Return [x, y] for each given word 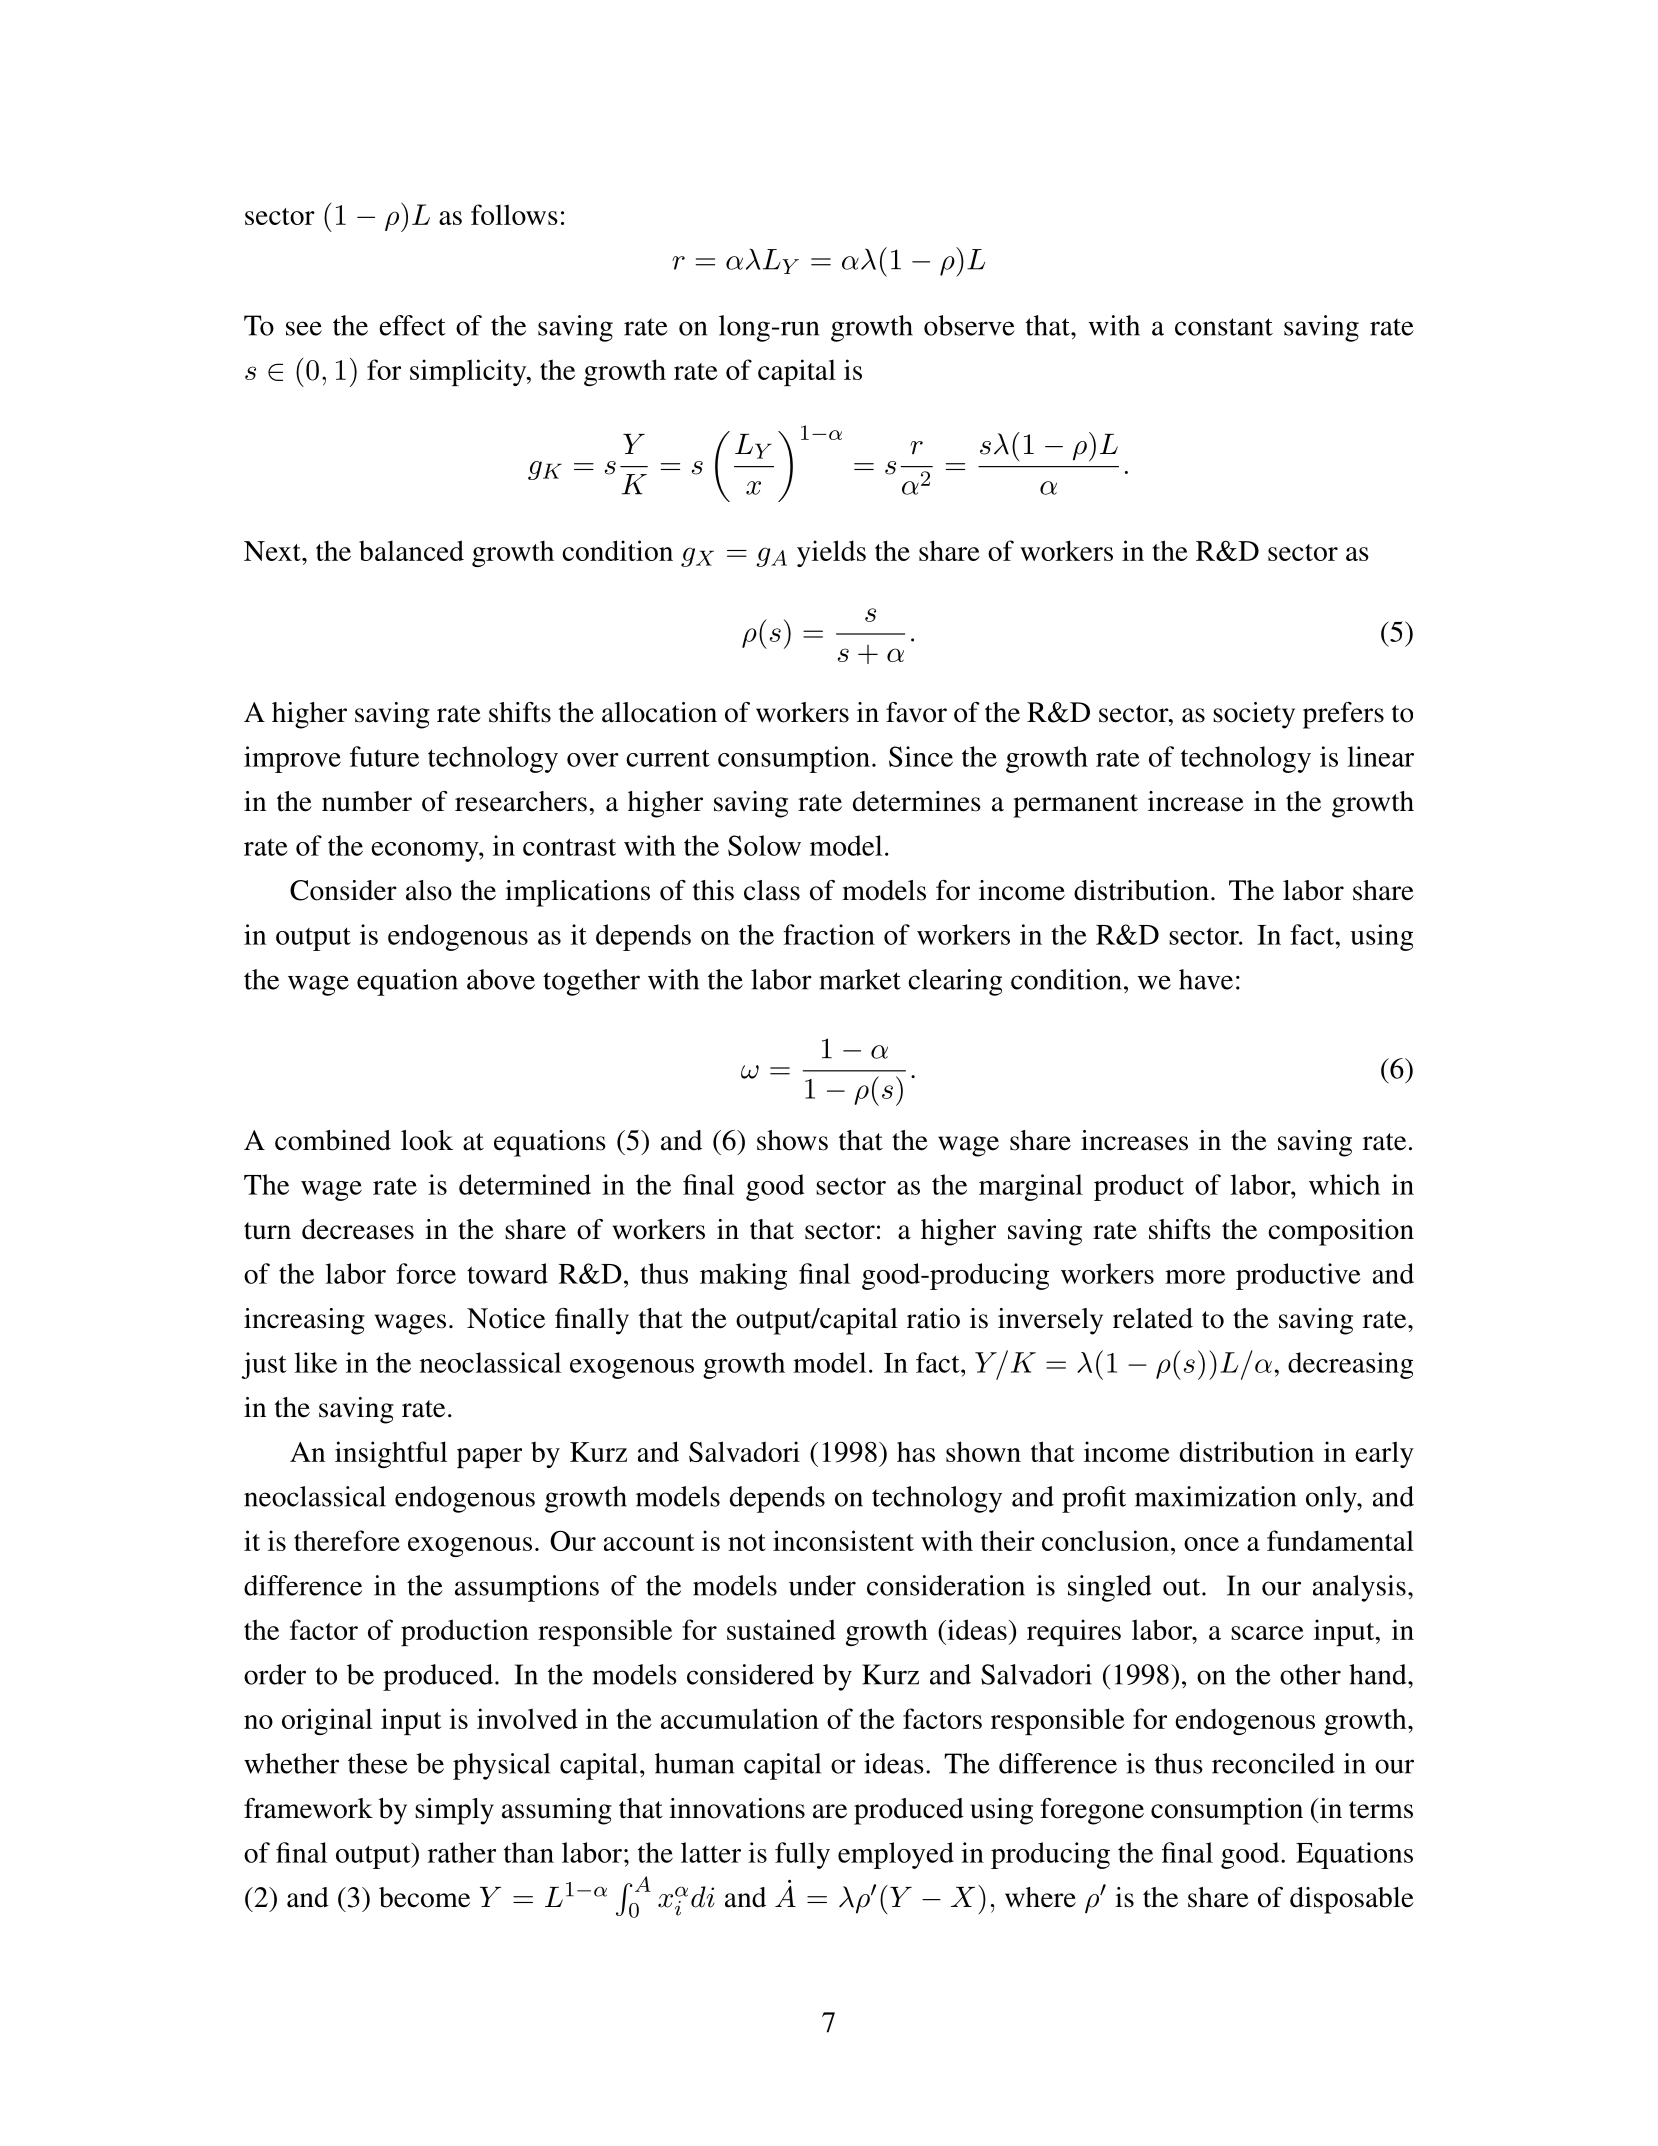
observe [969, 325]
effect [412, 325]
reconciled [1273, 1763]
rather [462, 1852]
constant [1224, 327]
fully [802, 1855]
